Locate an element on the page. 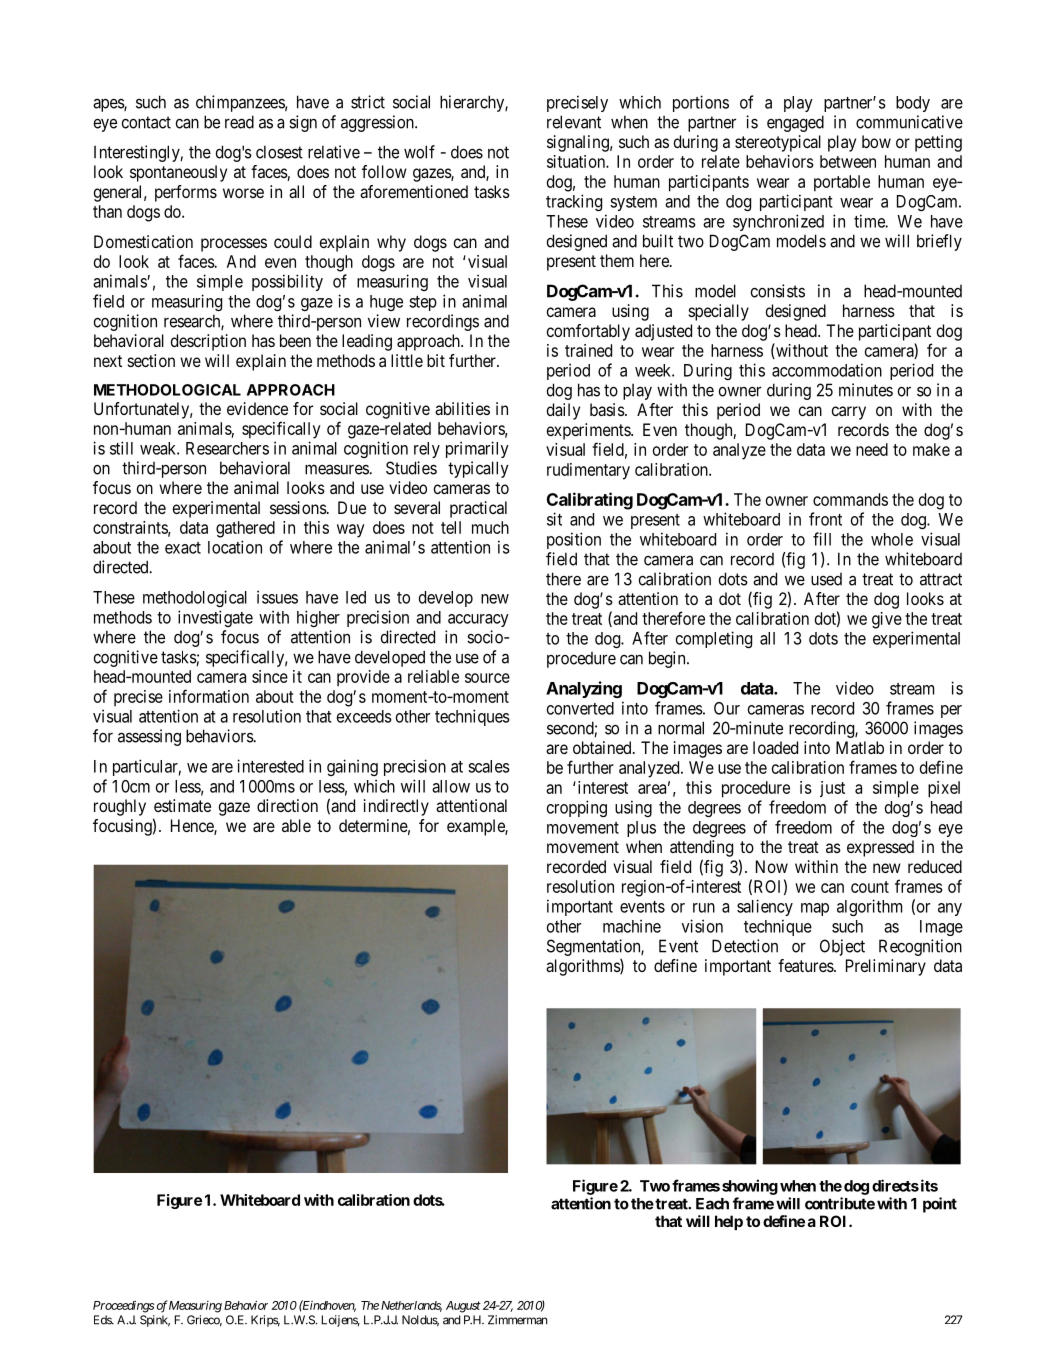 This page has width=1055, height=1365. point is located at coordinates (940, 1205).
